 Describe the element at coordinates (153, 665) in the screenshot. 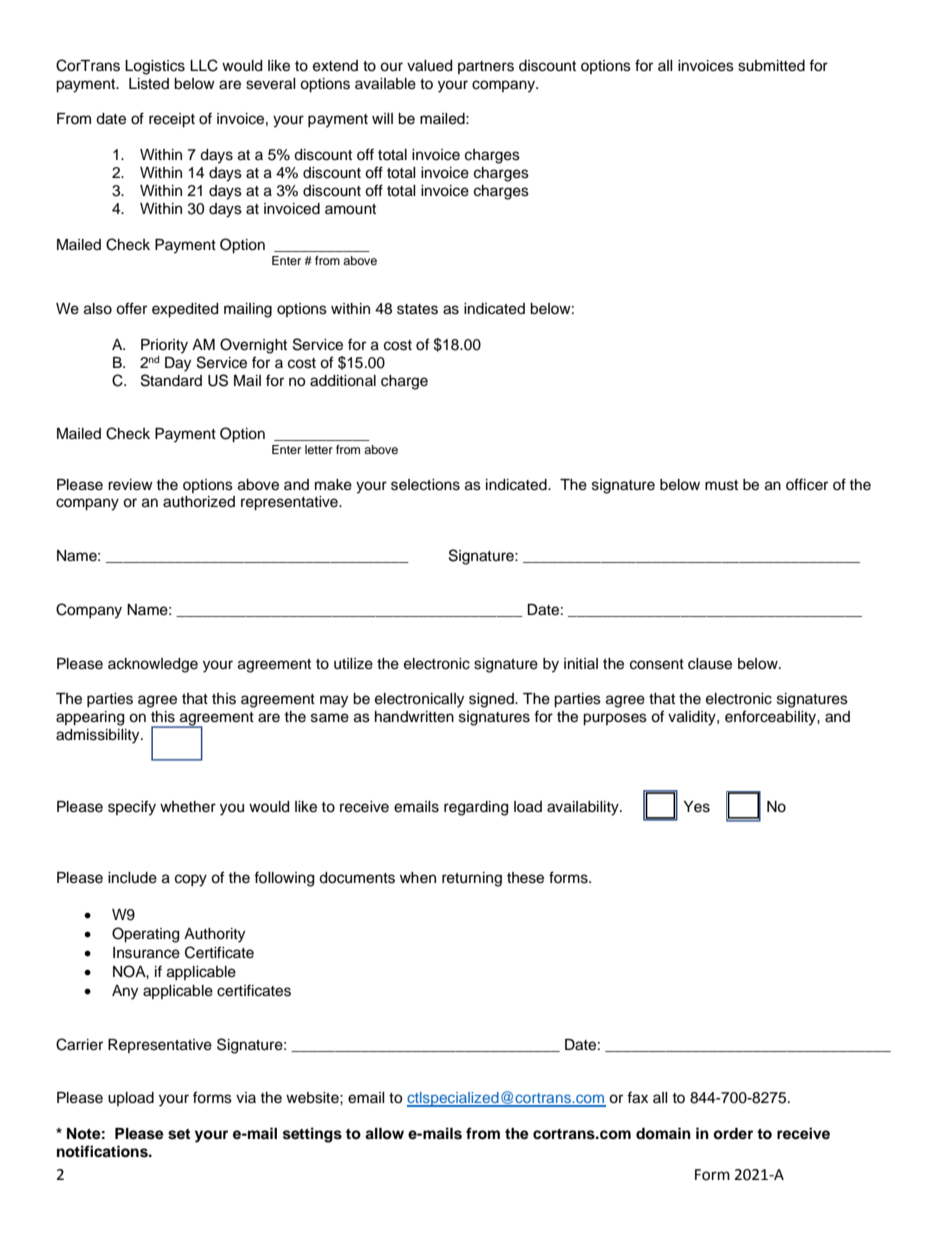

I see `acknowledge` at that location.
